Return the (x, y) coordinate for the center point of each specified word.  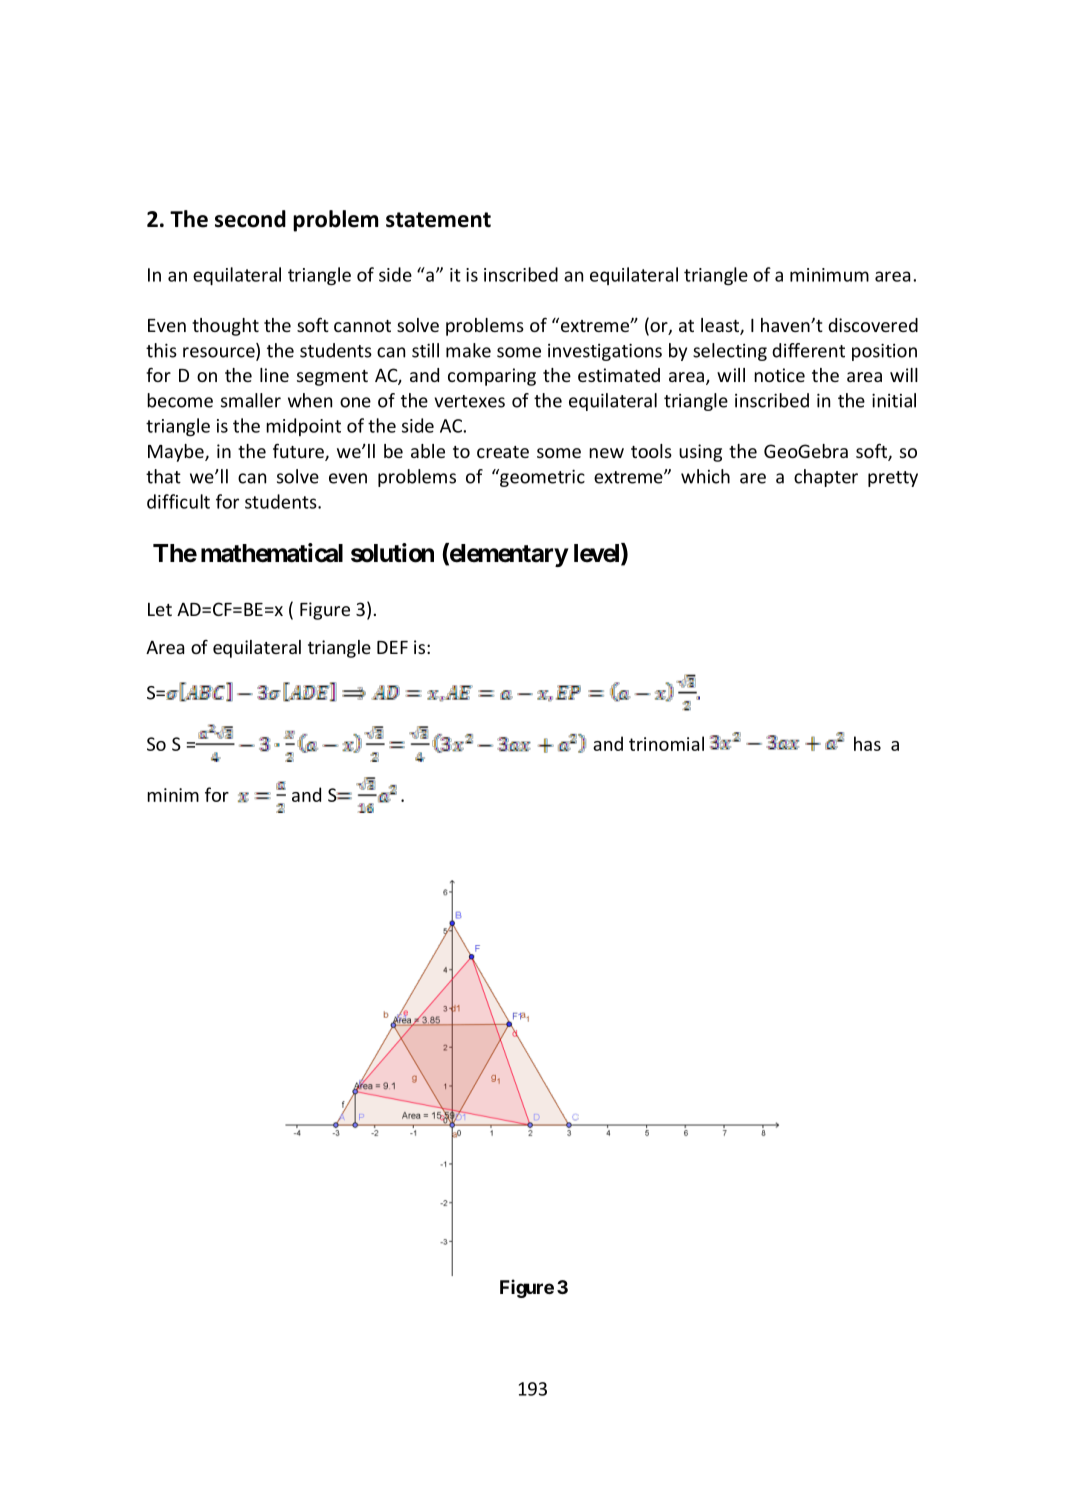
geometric (541, 478)
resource (220, 353)
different (808, 350)
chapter (826, 478)
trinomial (666, 743)
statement (438, 220)
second (250, 219)
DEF (392, 647)
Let (160, 609)
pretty (893, 479)
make (468, 350)
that (163, 476)
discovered (873, 325)
